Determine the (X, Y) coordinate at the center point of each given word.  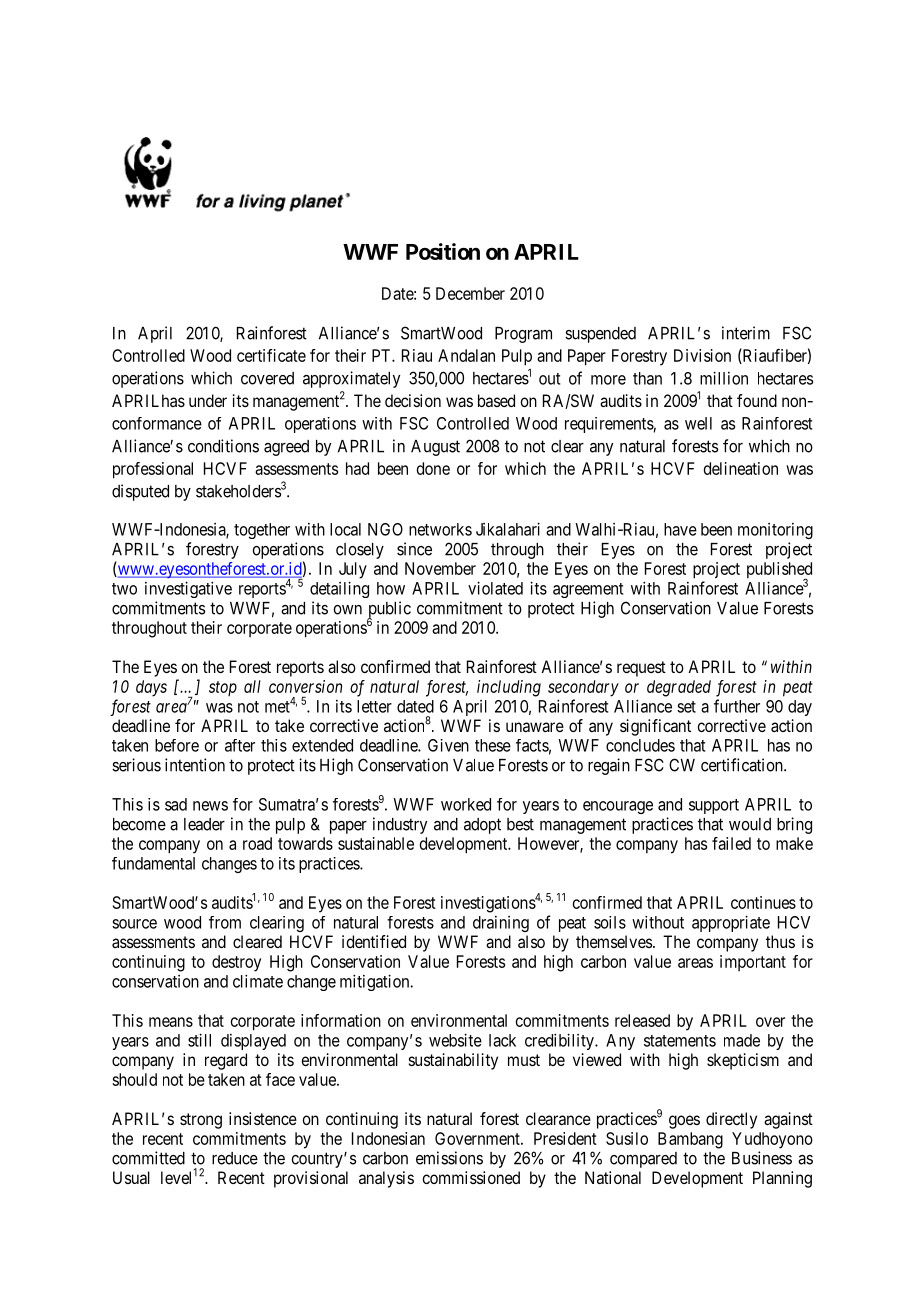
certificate (271, 355)
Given (448, 745)
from (225, 922)
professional (153, 470)
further (737, 706)
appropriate (731, 923)
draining (501, 924)
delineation (741, 468)
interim (746, 333)
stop (223, 688)
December (470, 293)
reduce (235, 1158)
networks (440, 529)
